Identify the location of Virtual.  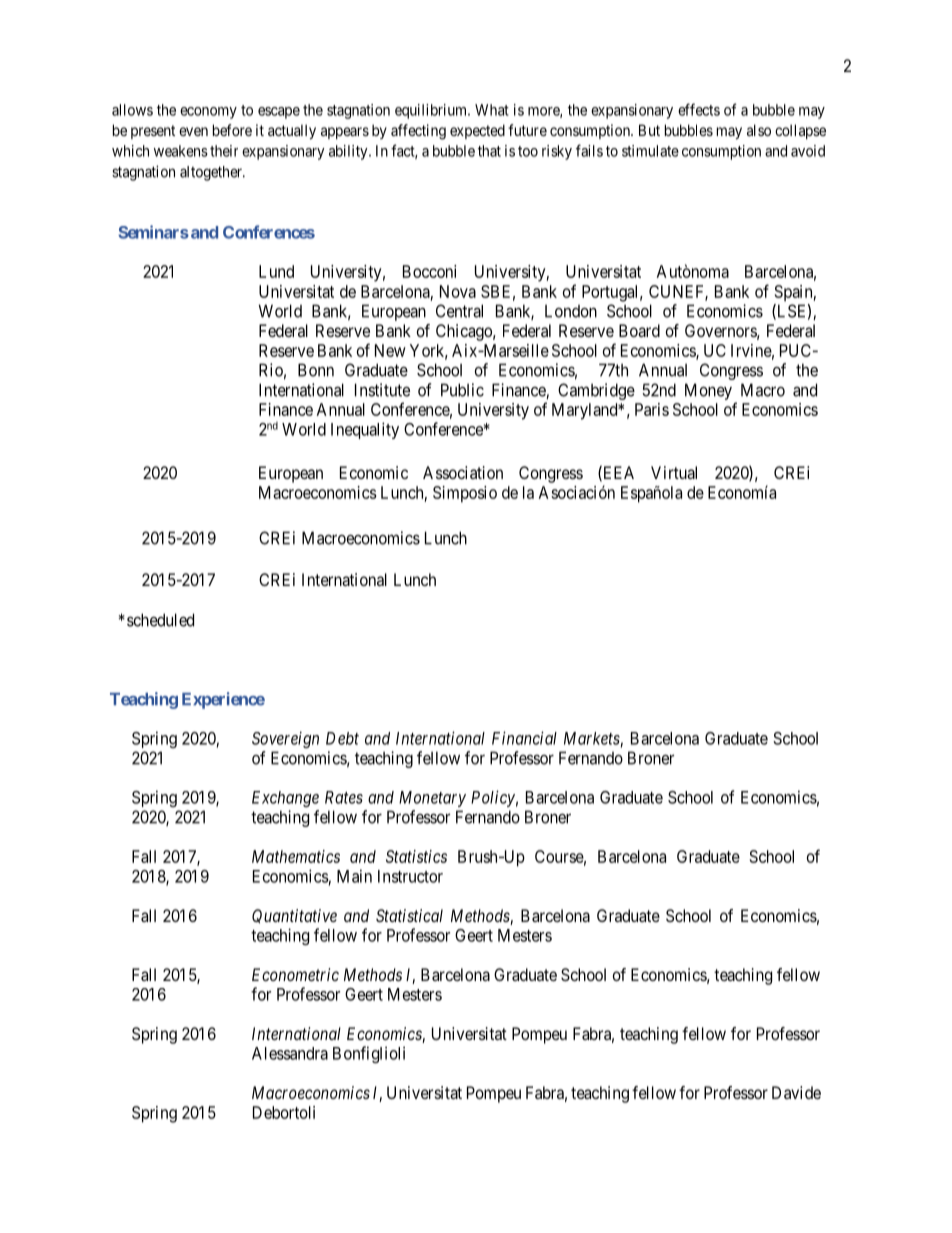
(674, 472).
